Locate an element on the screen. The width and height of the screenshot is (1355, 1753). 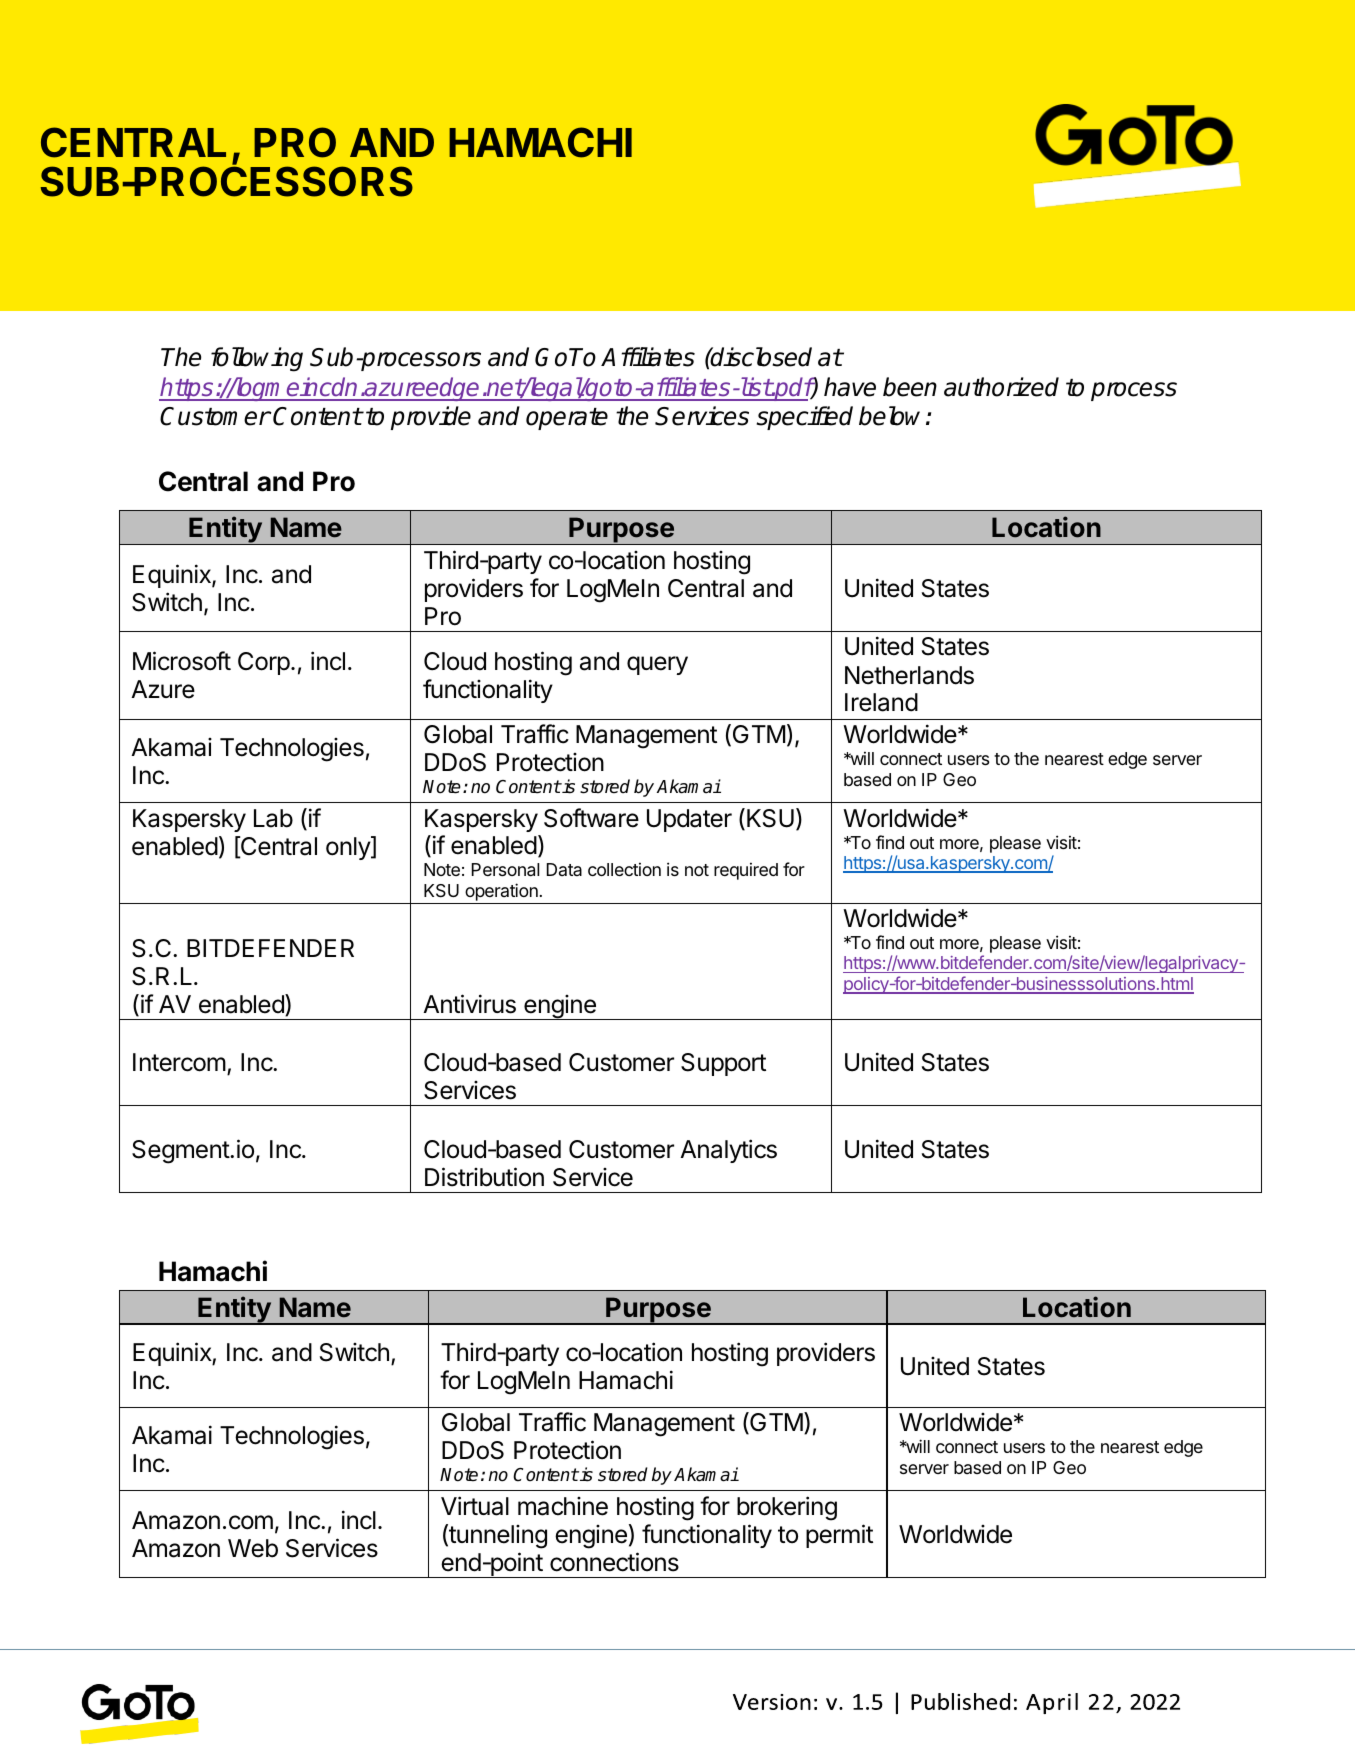
Distribution is located at coordinates (484, 1177).
